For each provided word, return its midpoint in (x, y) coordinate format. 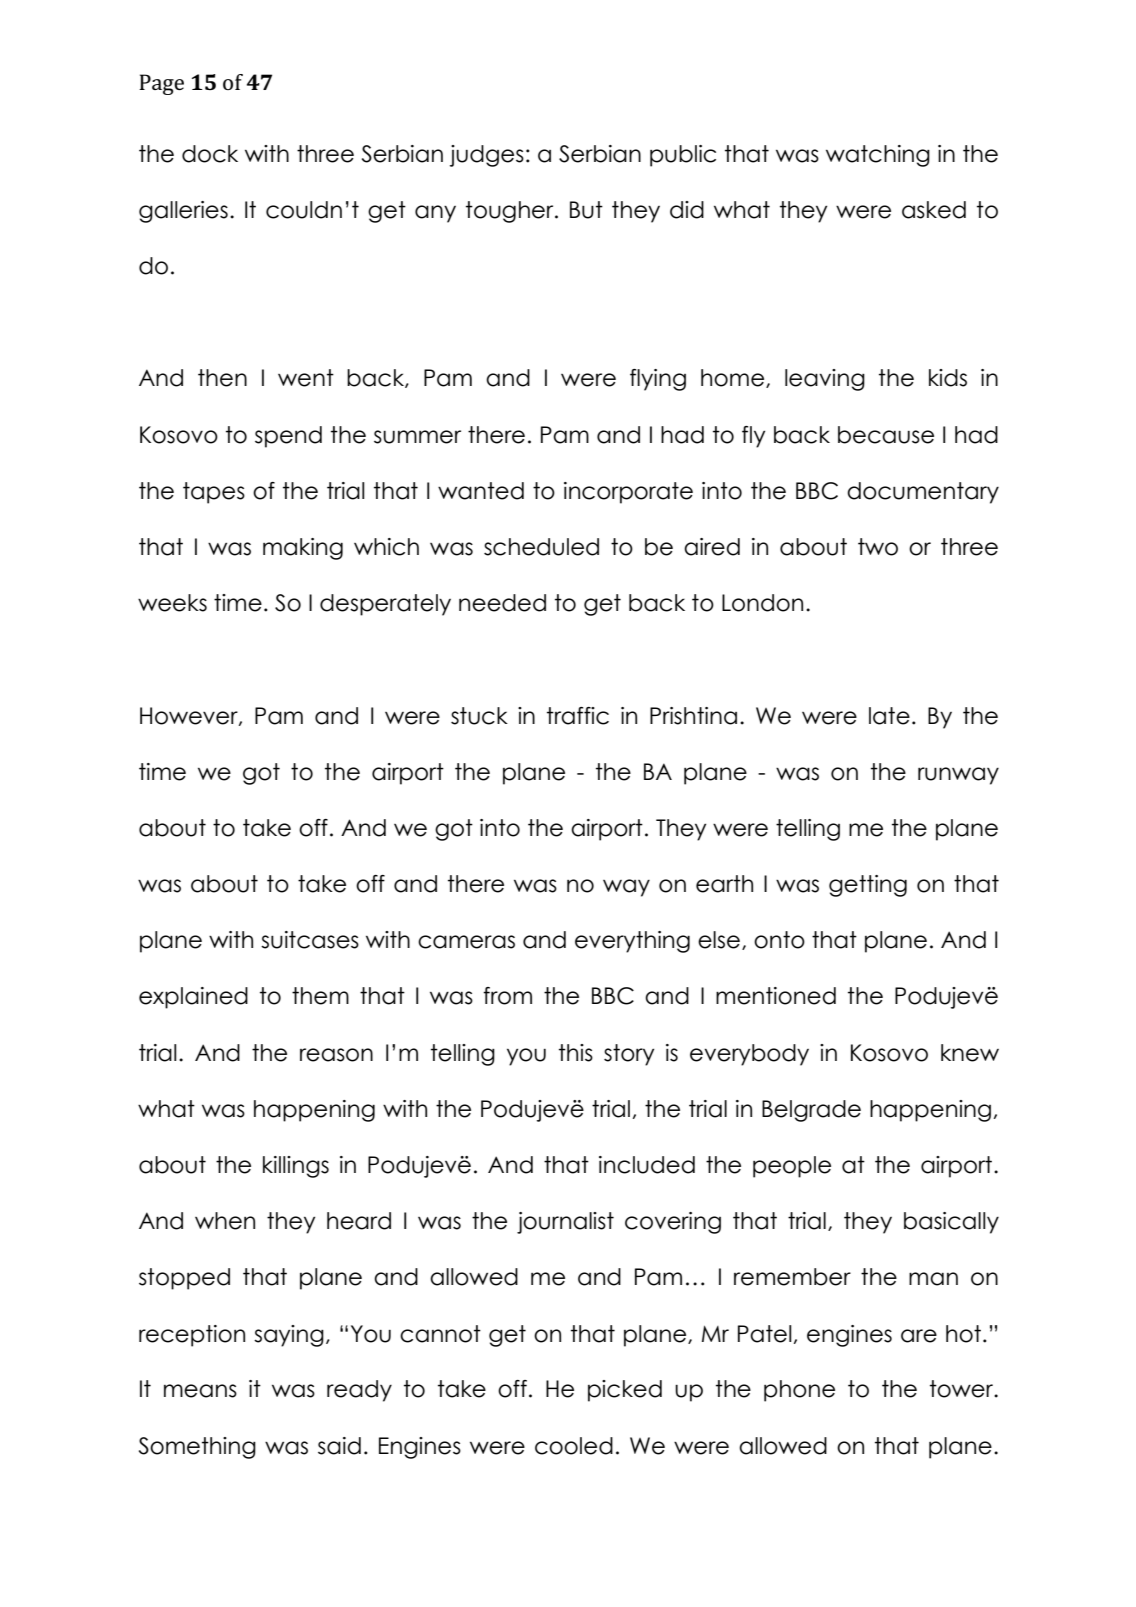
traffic (578, 716)
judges (487, 156)
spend (288, 437)
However (190, 716)
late (889, 716)
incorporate (628, 493)
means (200, 1391)
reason (336, 1055)
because (886, 435)
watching (878, 156)
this (576, 1053)
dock (210, 154)
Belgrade (811, 1111)
